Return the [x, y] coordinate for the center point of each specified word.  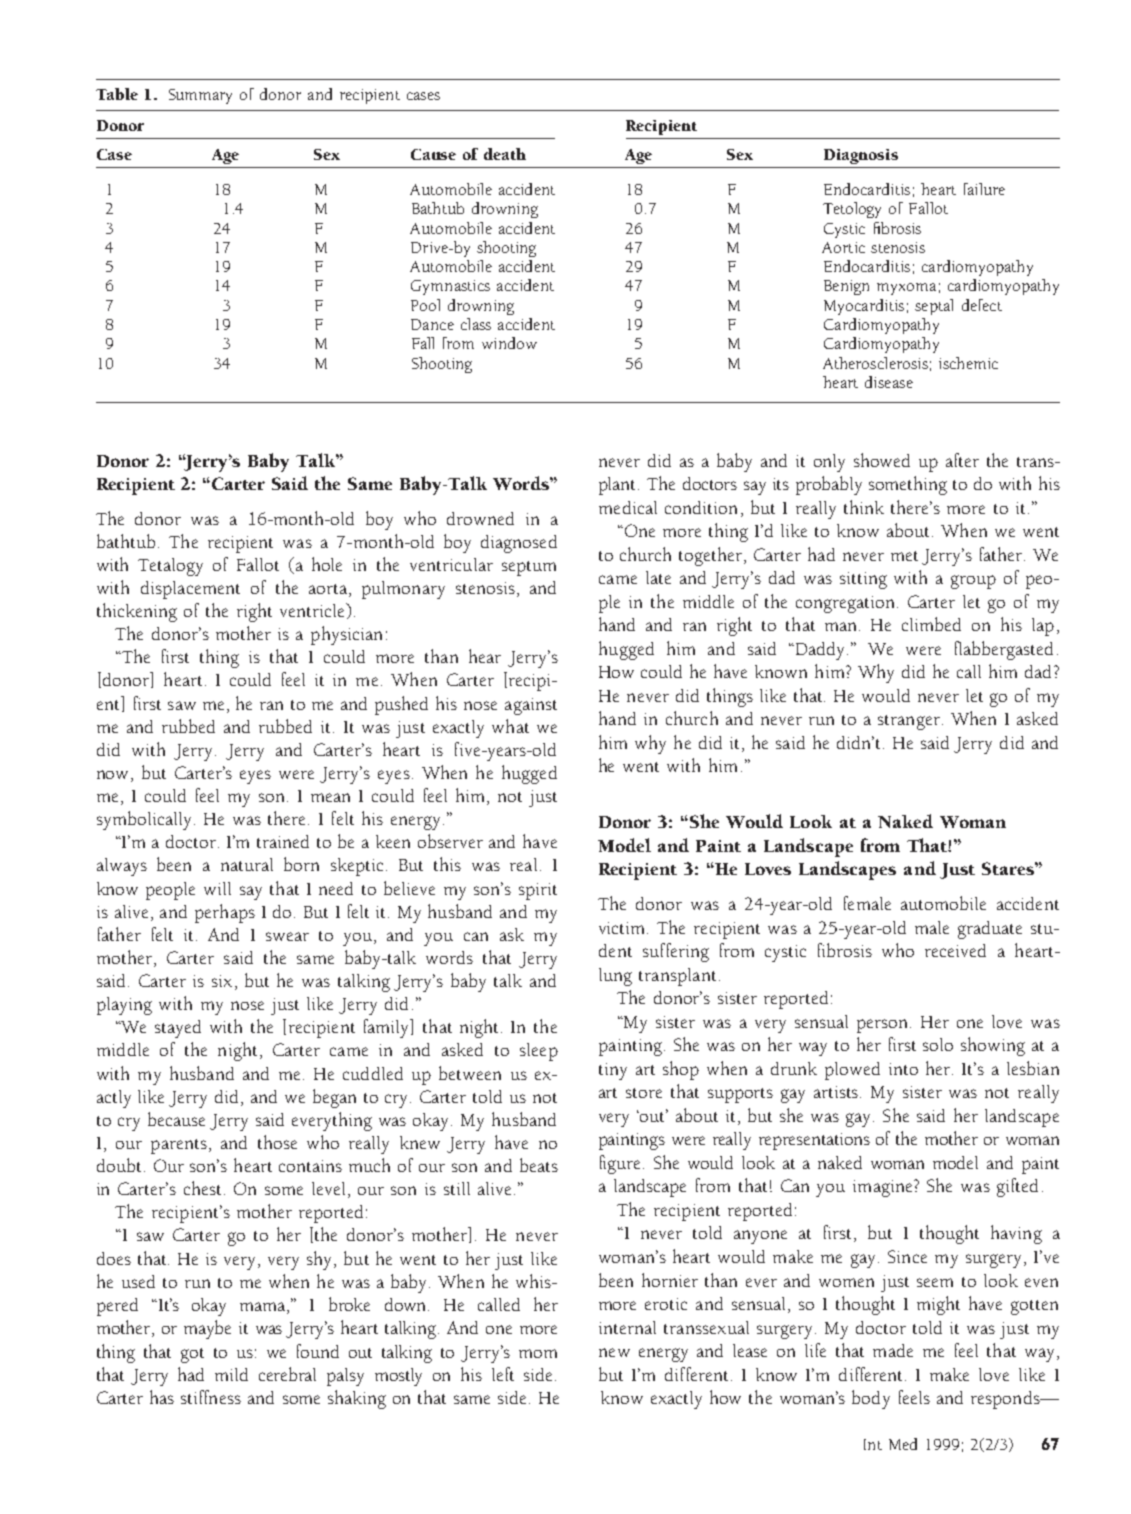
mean [330, 797]
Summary [200, 96]
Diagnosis [861, 156]
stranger [909, 722]
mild [231, 1374]
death [505, 154]
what [510, 726]
